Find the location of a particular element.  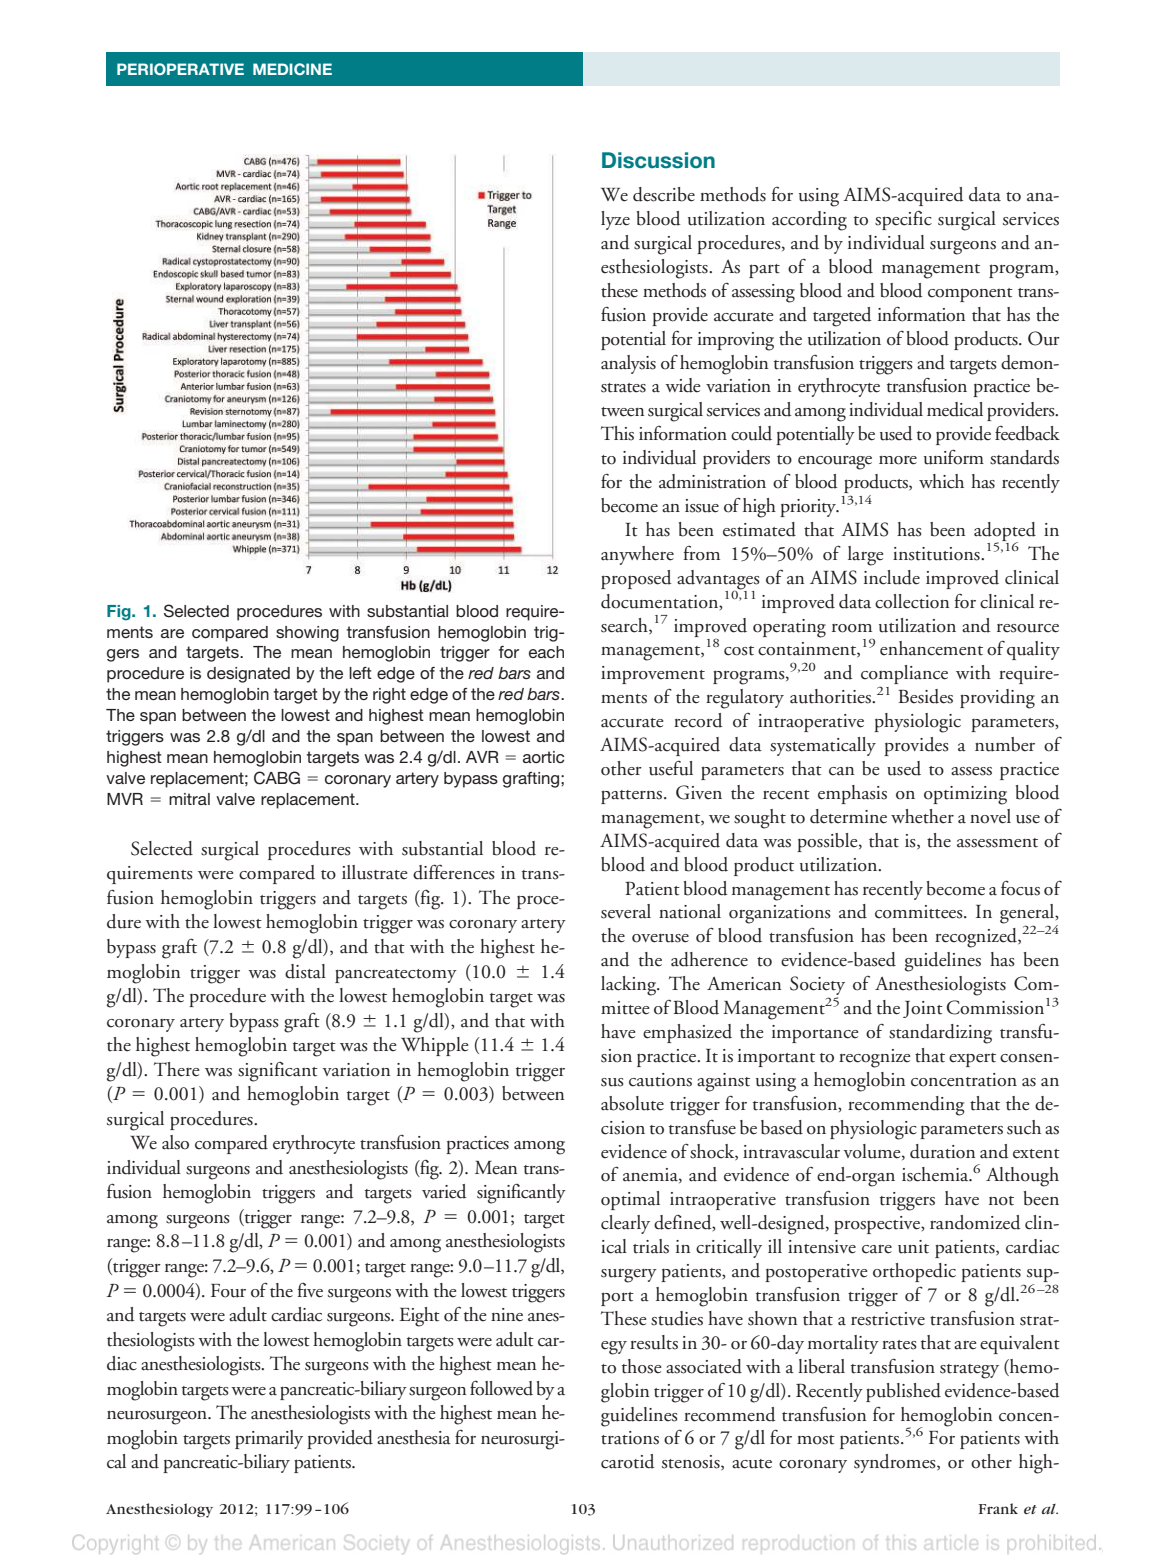

Joint is located at coordinates (923, 1009).
